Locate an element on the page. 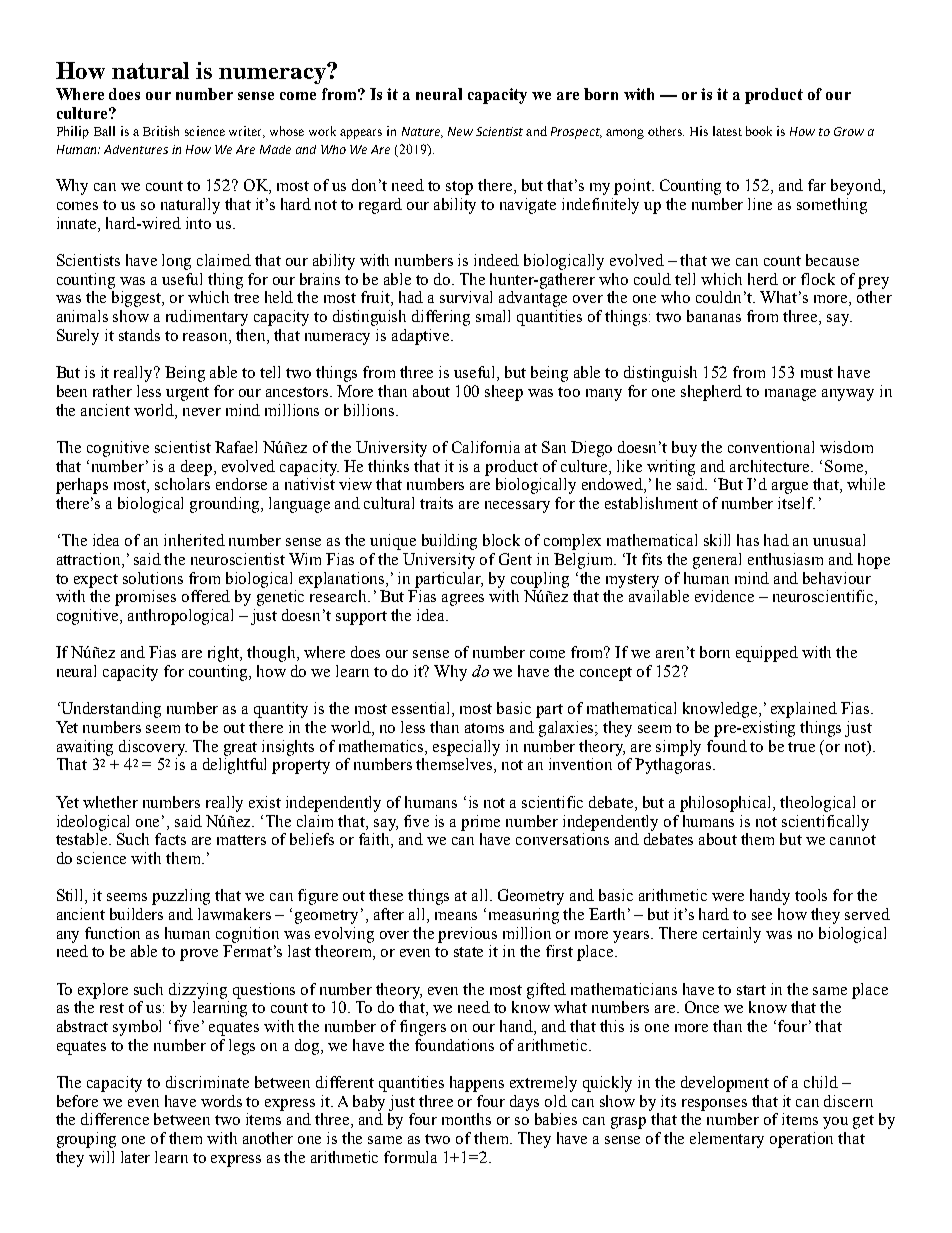 The width and height of the page is (952, 1233). equipped is located at coordinates (767, 654).
